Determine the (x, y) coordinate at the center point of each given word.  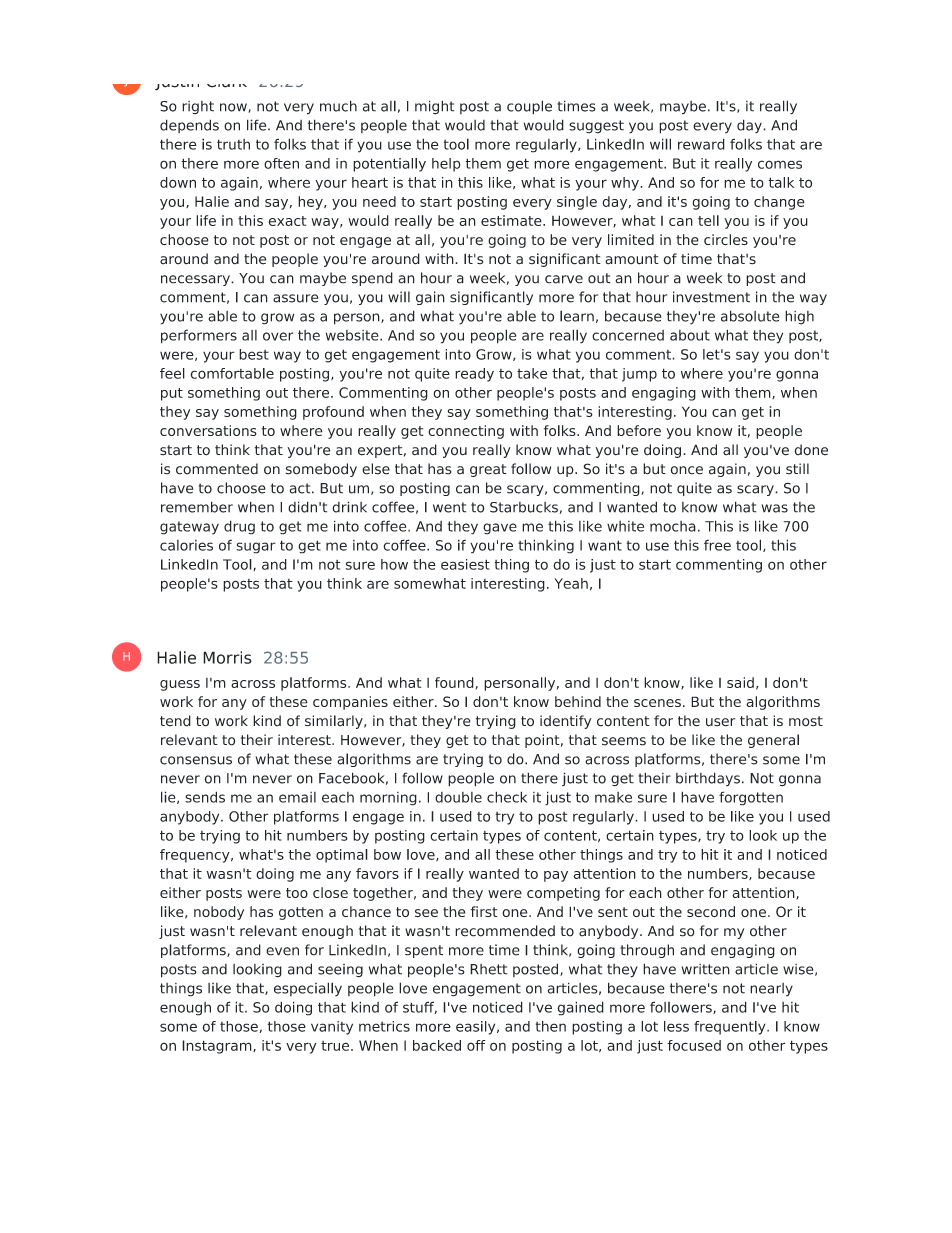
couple (529, 107)
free (717, 545)
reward (701, 144)
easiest (465, 564)
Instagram (218, 1047)
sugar (256, 548)
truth (233, 144)
